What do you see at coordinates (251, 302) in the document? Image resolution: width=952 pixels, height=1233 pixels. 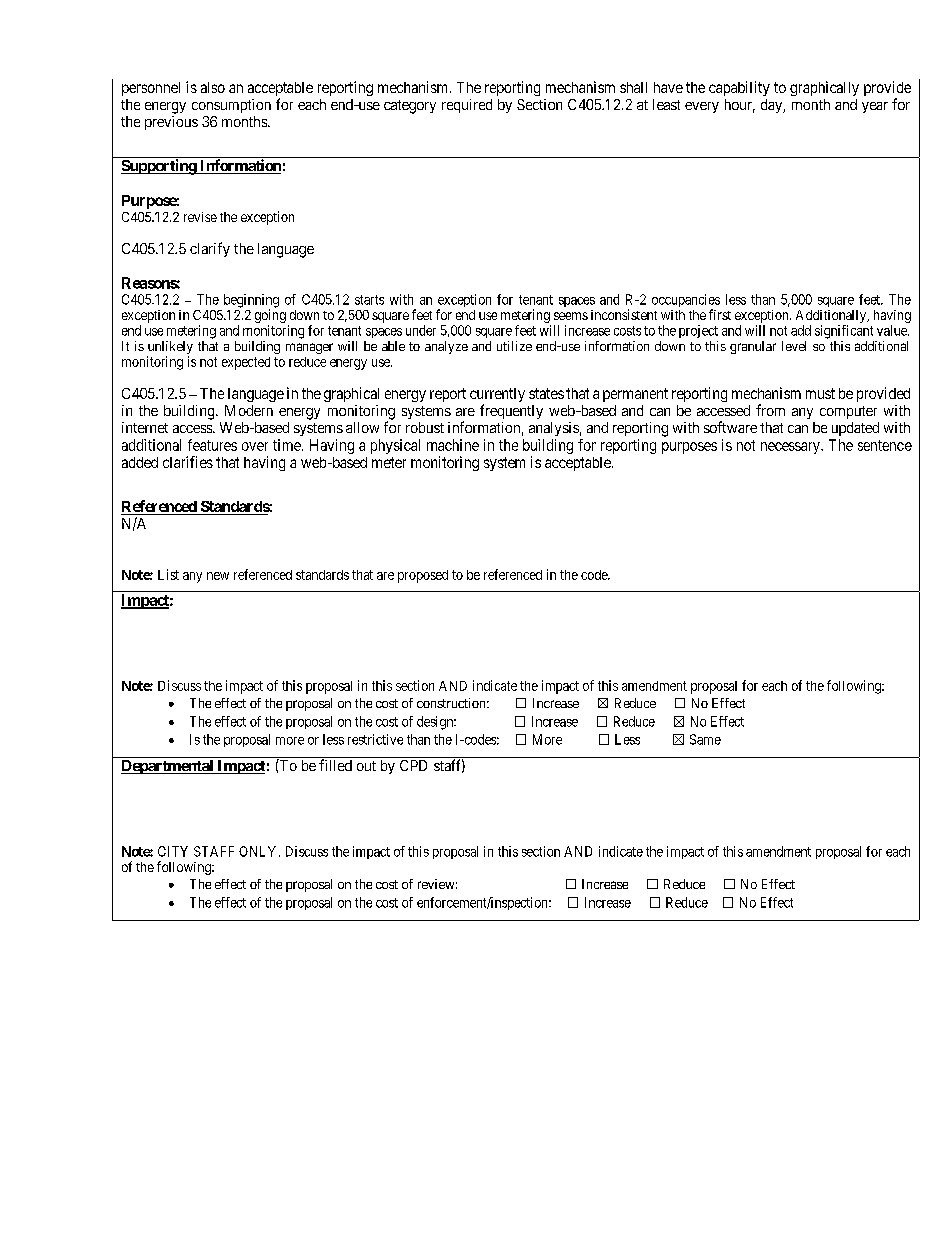 I see `beginning` at bounding box center [251, 302].
